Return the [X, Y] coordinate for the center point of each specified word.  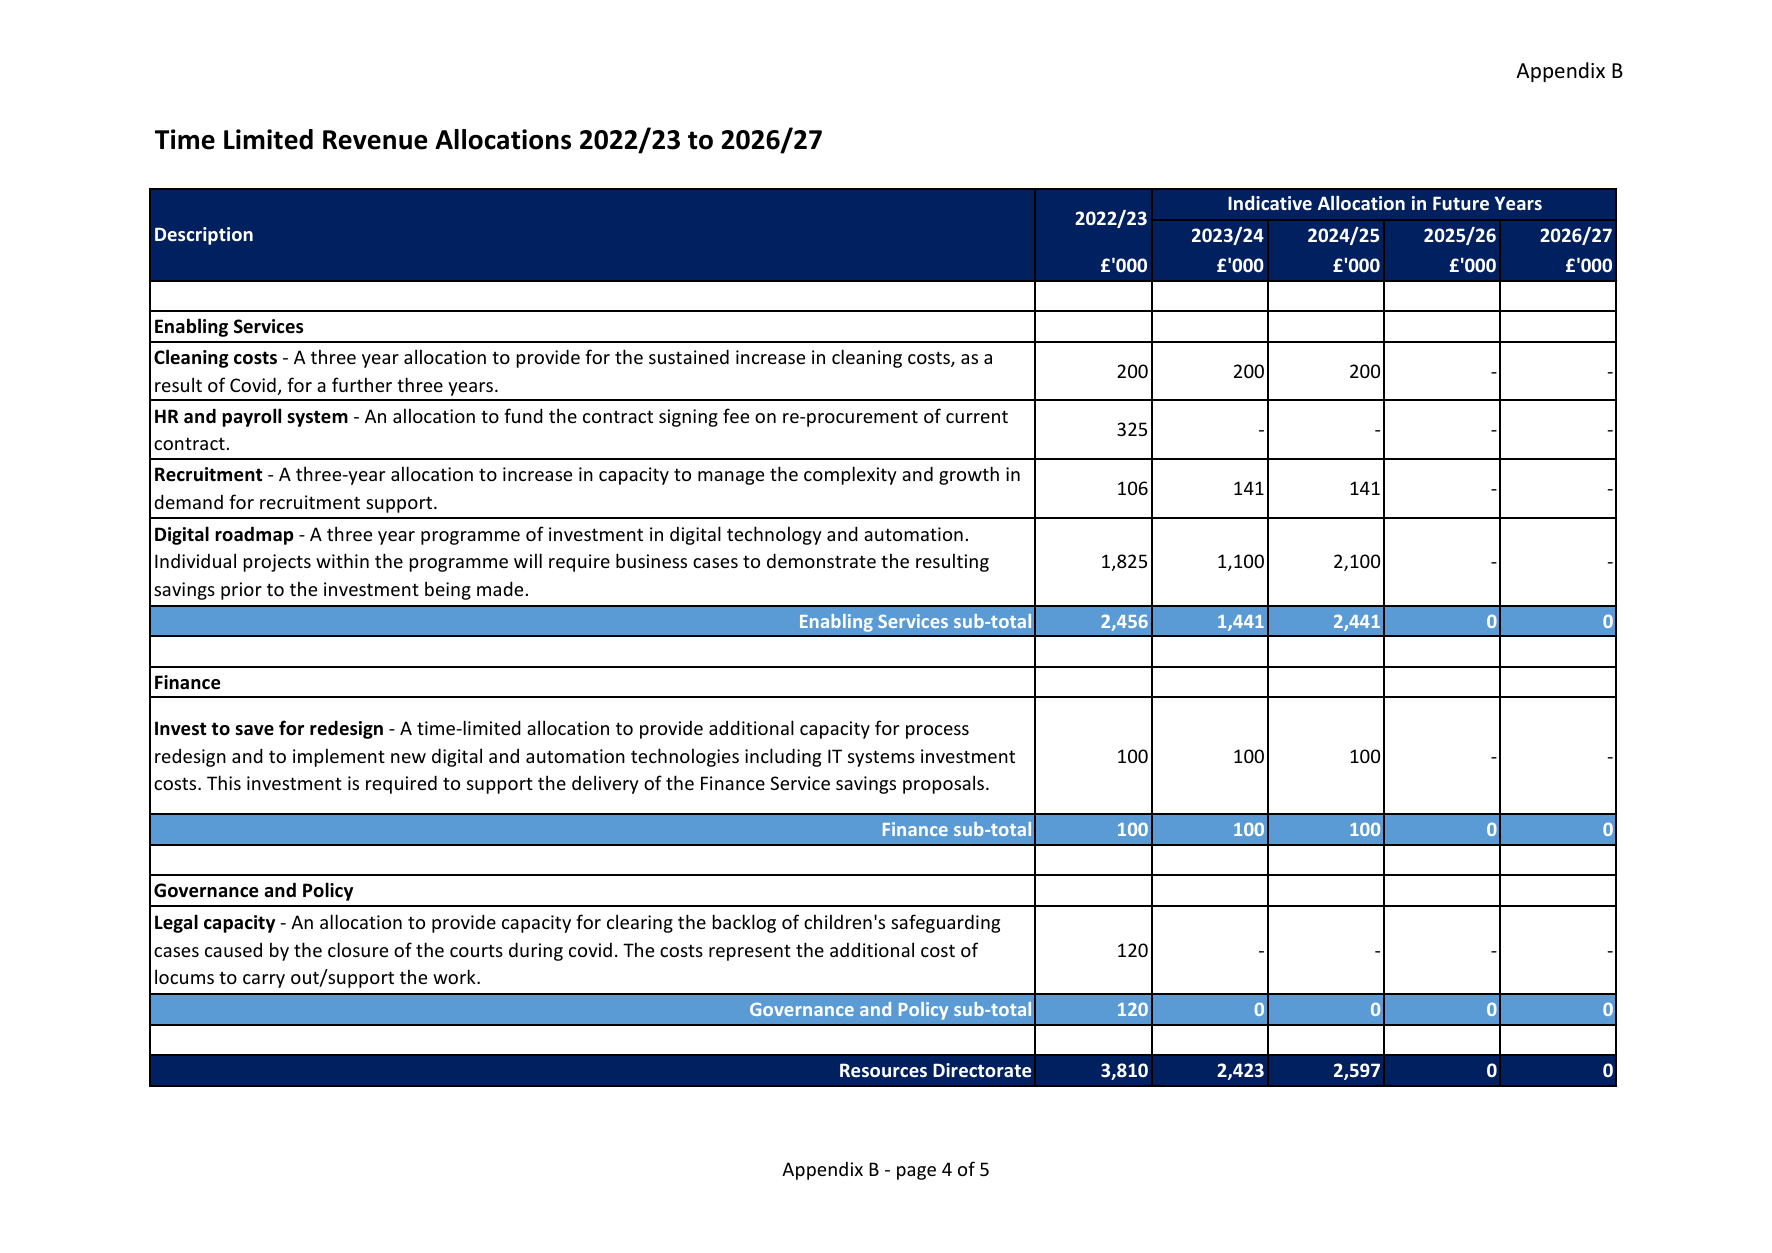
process [937, 732]
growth [969, 475]
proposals [945, 784]
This [224, 782]
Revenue [375, 140]
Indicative [1270, 203]
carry [264, 981]
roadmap [254, 535]
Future [1461, 203]
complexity [850, 475]
